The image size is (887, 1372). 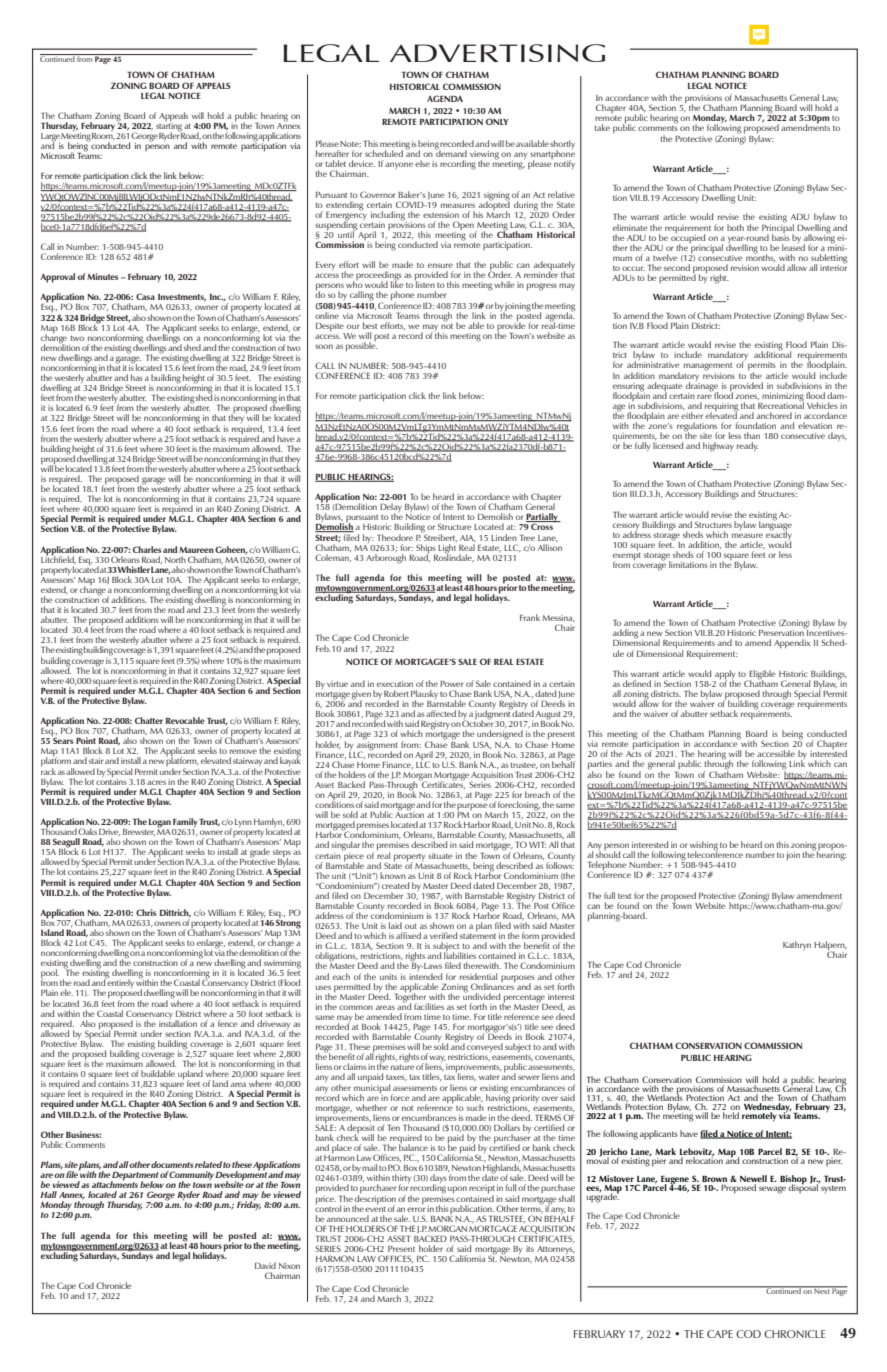 What do you see at coordinates (497, 121) in the screenshot?
I see `ONLY` at bounding box center [497, 121].
